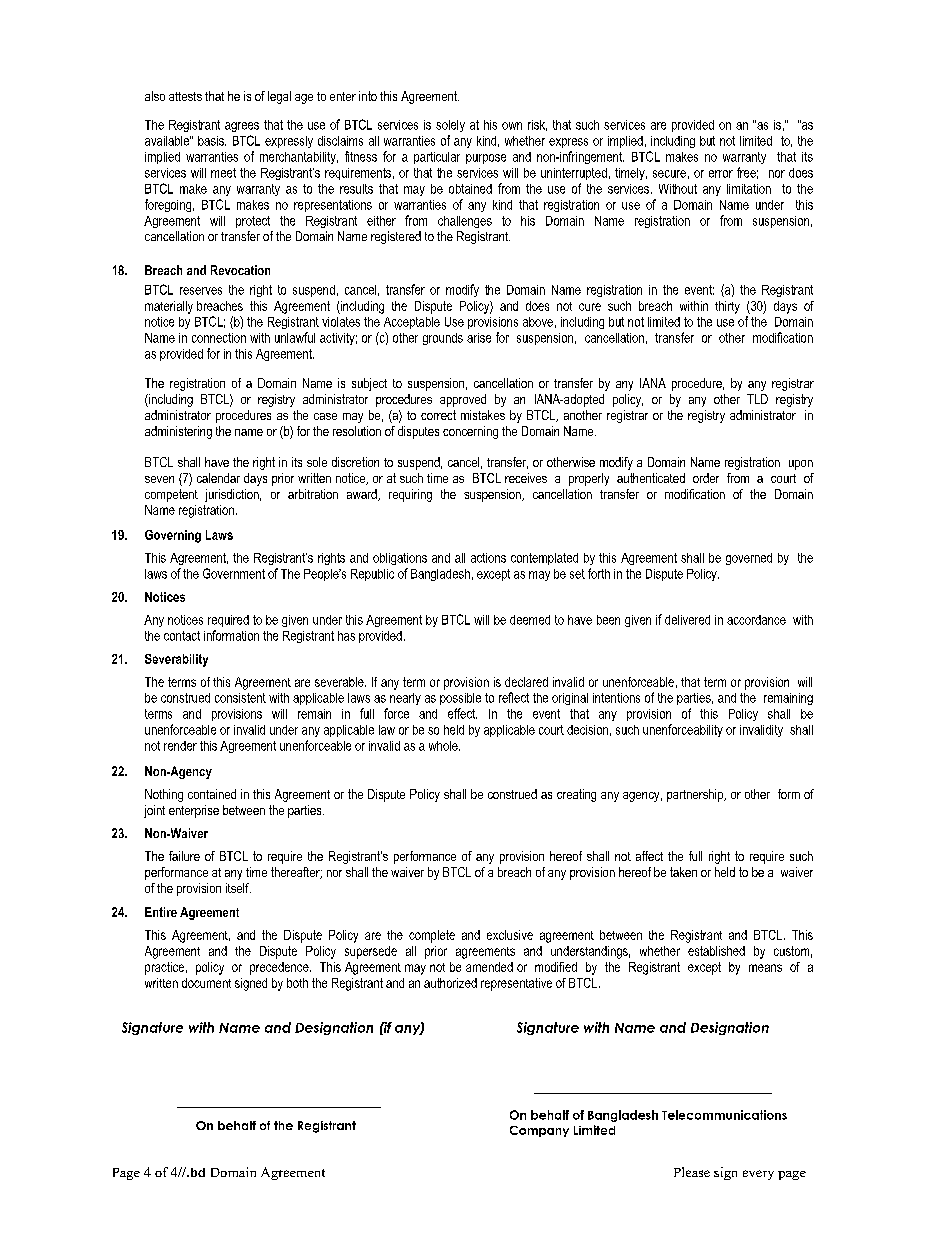 This image has height=1233, width=952. Describe the element at coordinates (242, 127) in the image. I see `agrees` at that location.
